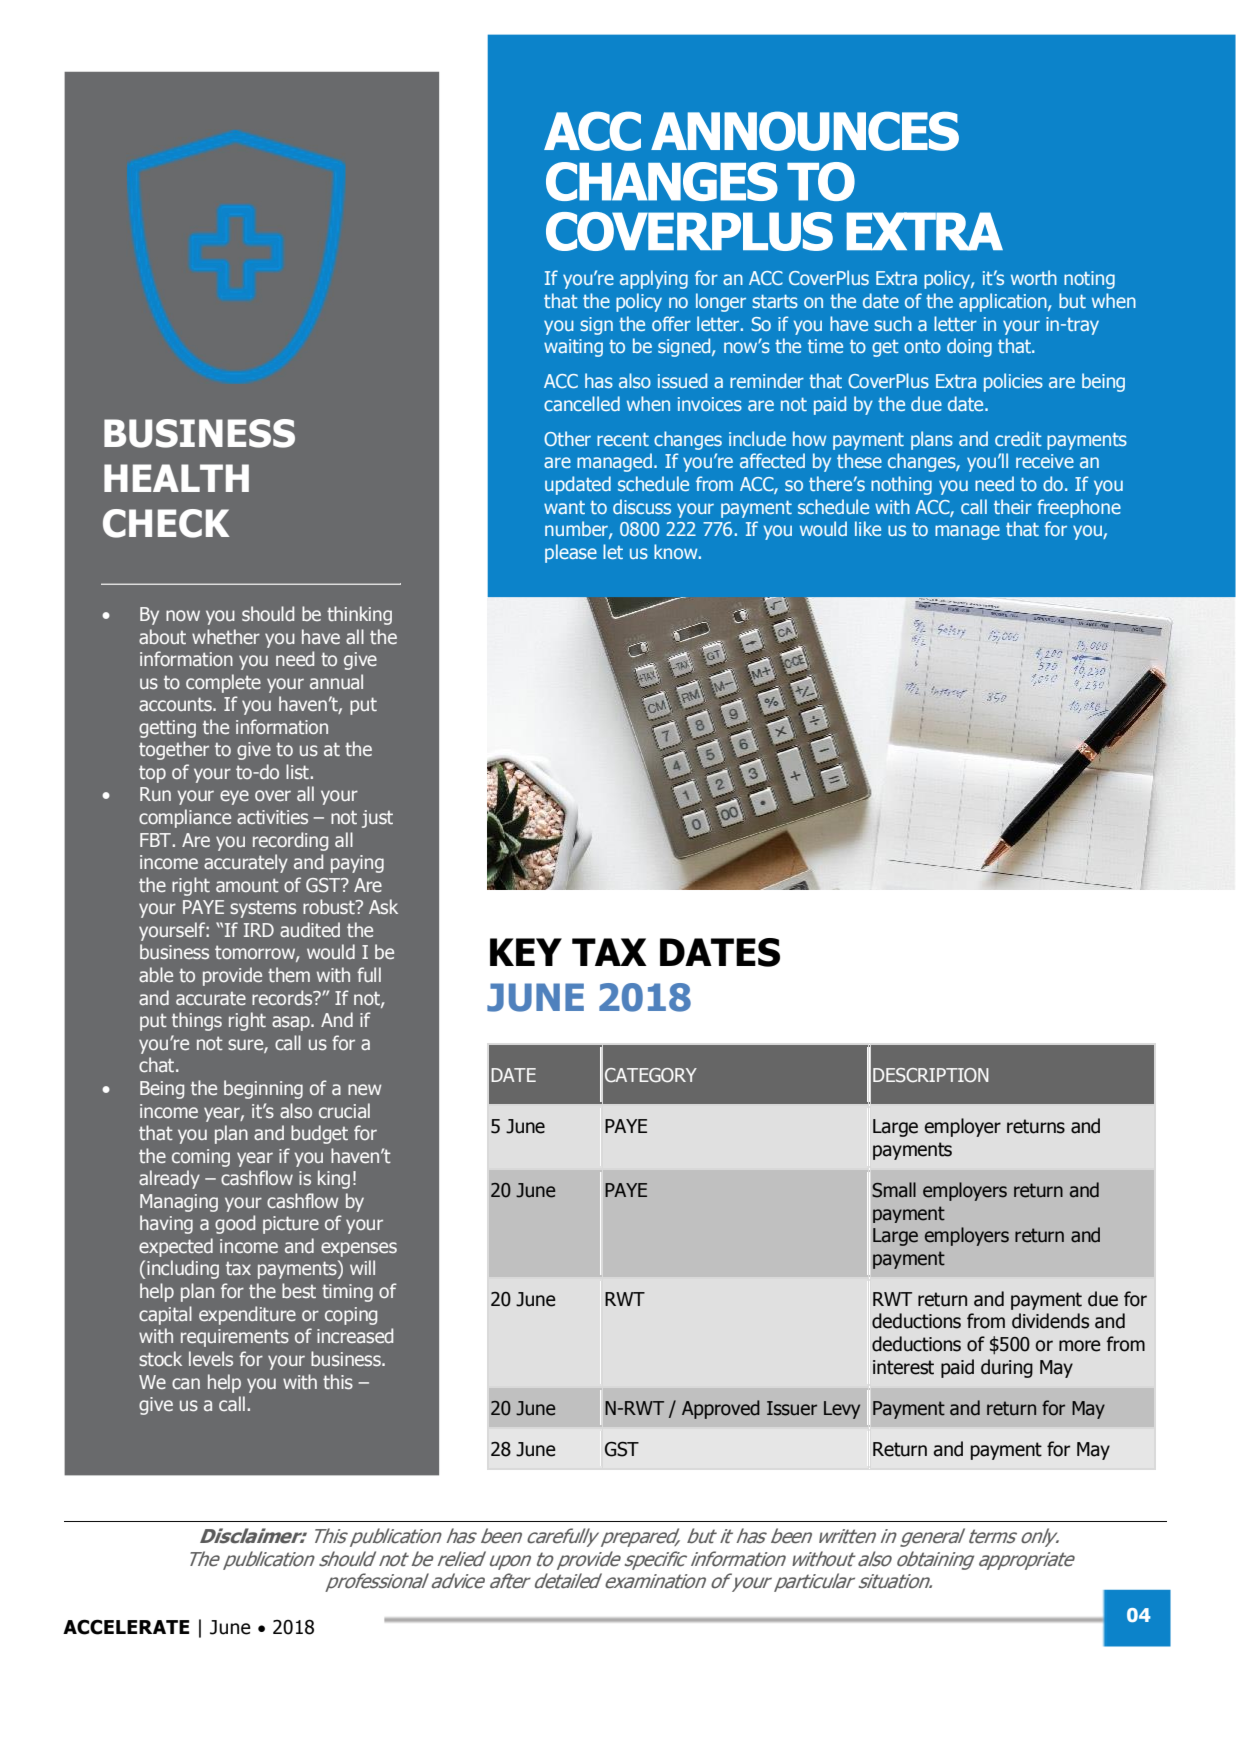  Describe the element at coordinates (1034, 277) in the screenshot. I see `worth` at that location.
